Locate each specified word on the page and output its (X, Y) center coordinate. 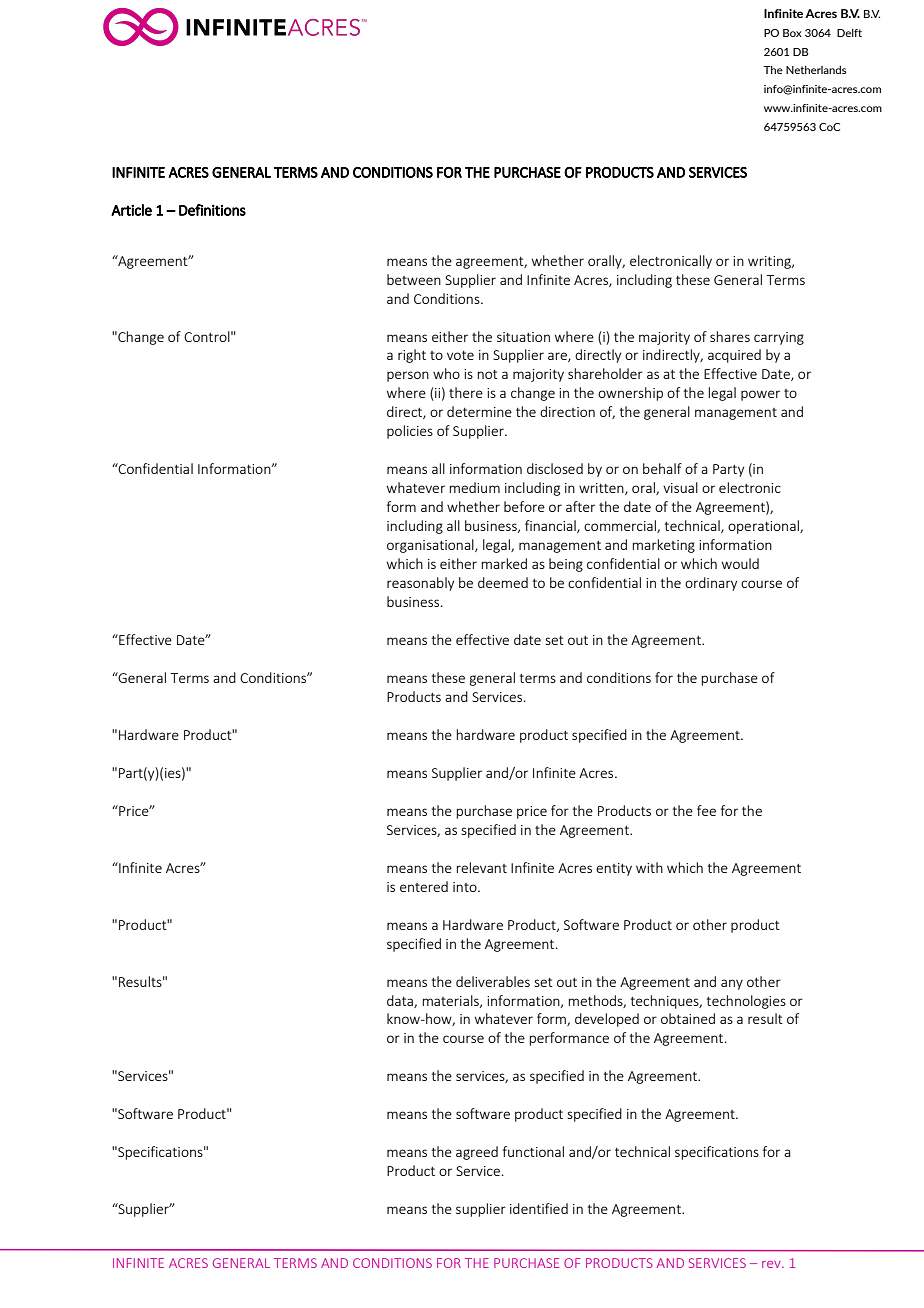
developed (607, 1020)
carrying (779, 338)
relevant (481, 867)
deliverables (493, 981)
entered (424, 886)
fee (706, 810)
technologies (746, 1002)
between (414, 279)
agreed (477, 1153)
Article (131, 210)
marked (504, 563)
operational (764, 527)
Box (792, 33)
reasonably (420, 584)
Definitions (212, 210)
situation (523, 337)
